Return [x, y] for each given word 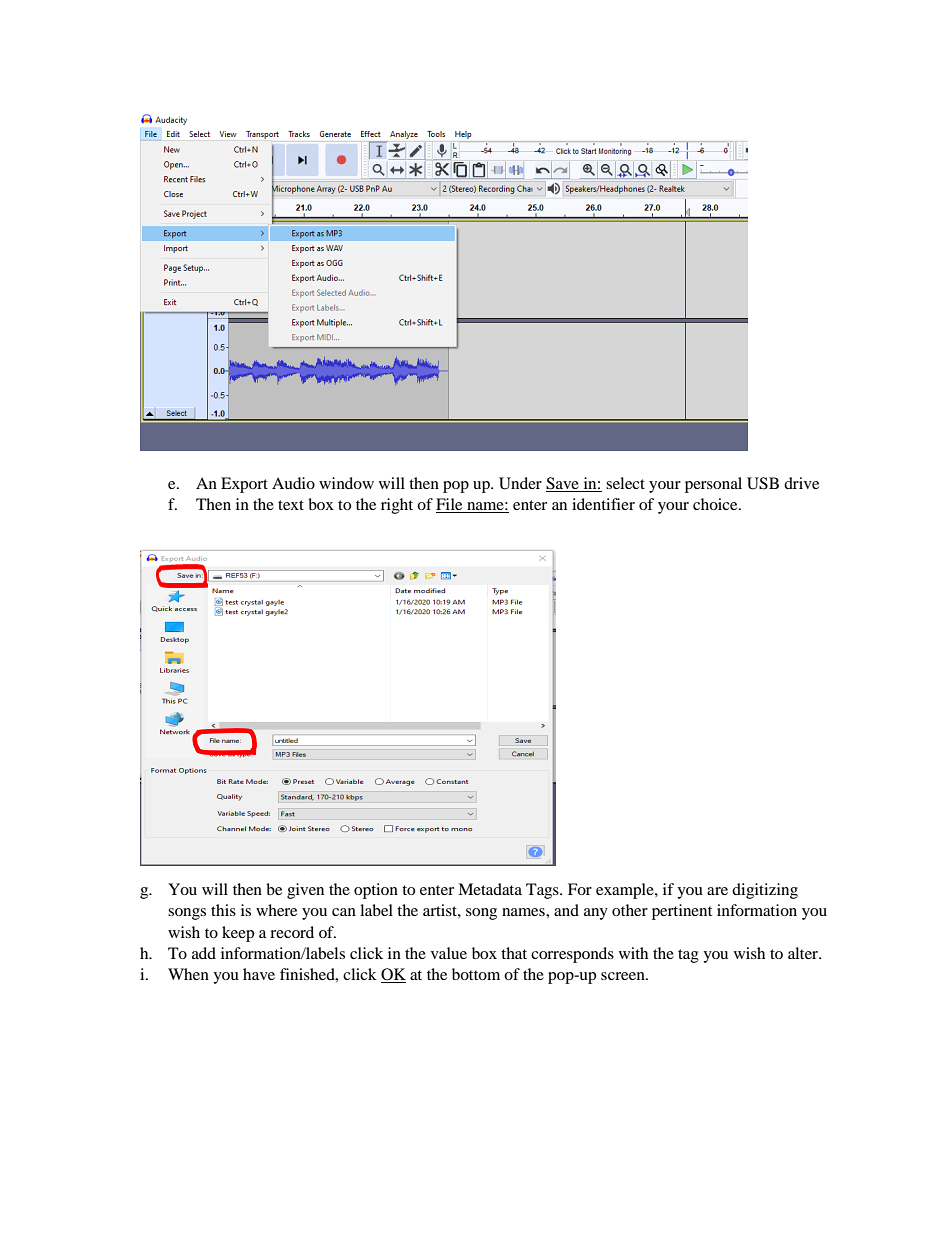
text [291, 505]
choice [716, 504]
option [376, 891]
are [717, 891]
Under [520, 483]
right [397, 506]
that [514, 953]
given [305, 891]
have [259, 974]
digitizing [765, 891]
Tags [543, 891]
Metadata [490, 889]
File [450, 505]
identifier [603, 504]
